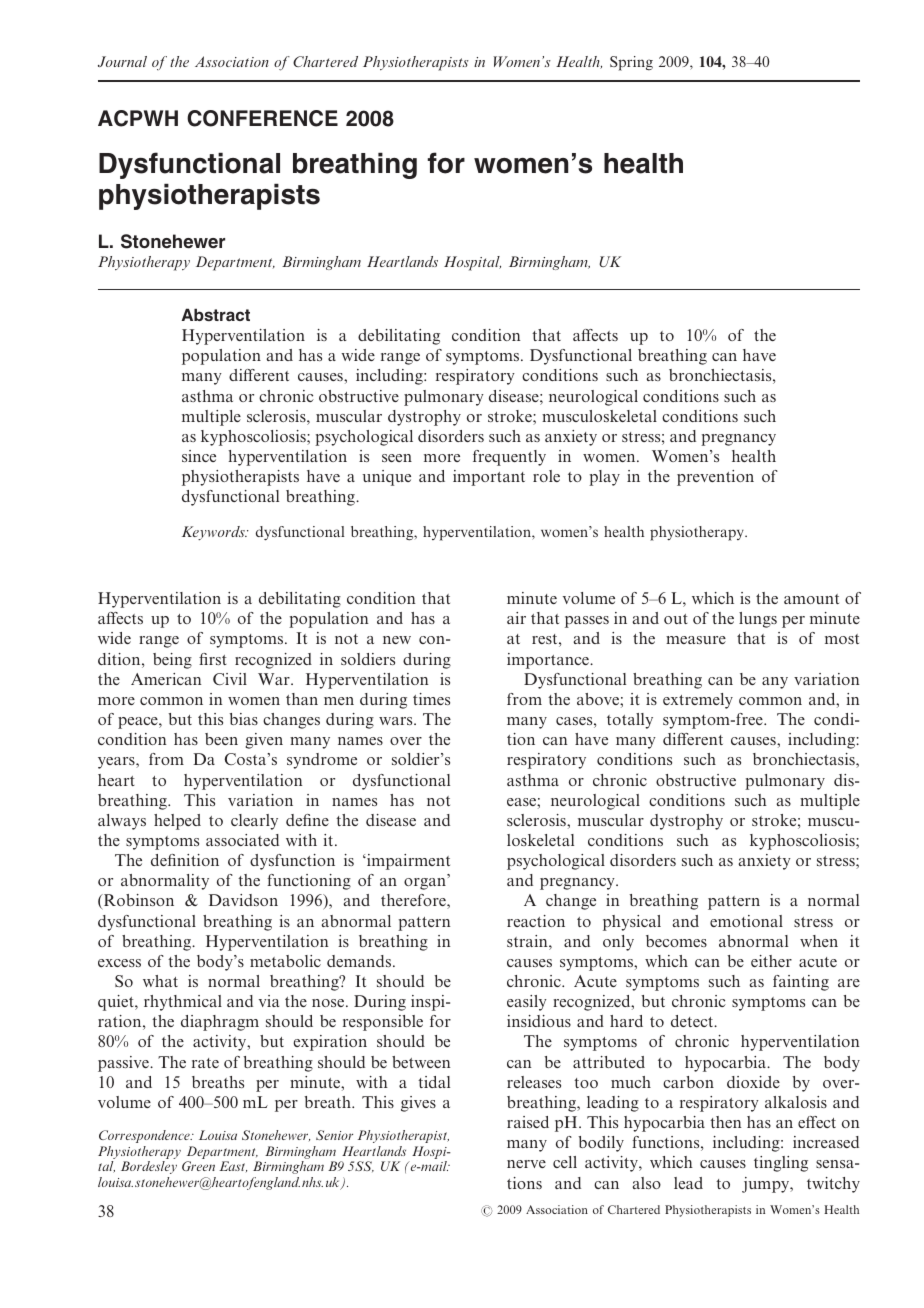  Describe the element at coordinates (758, 620) in the document. I see `lungs` at that location.
